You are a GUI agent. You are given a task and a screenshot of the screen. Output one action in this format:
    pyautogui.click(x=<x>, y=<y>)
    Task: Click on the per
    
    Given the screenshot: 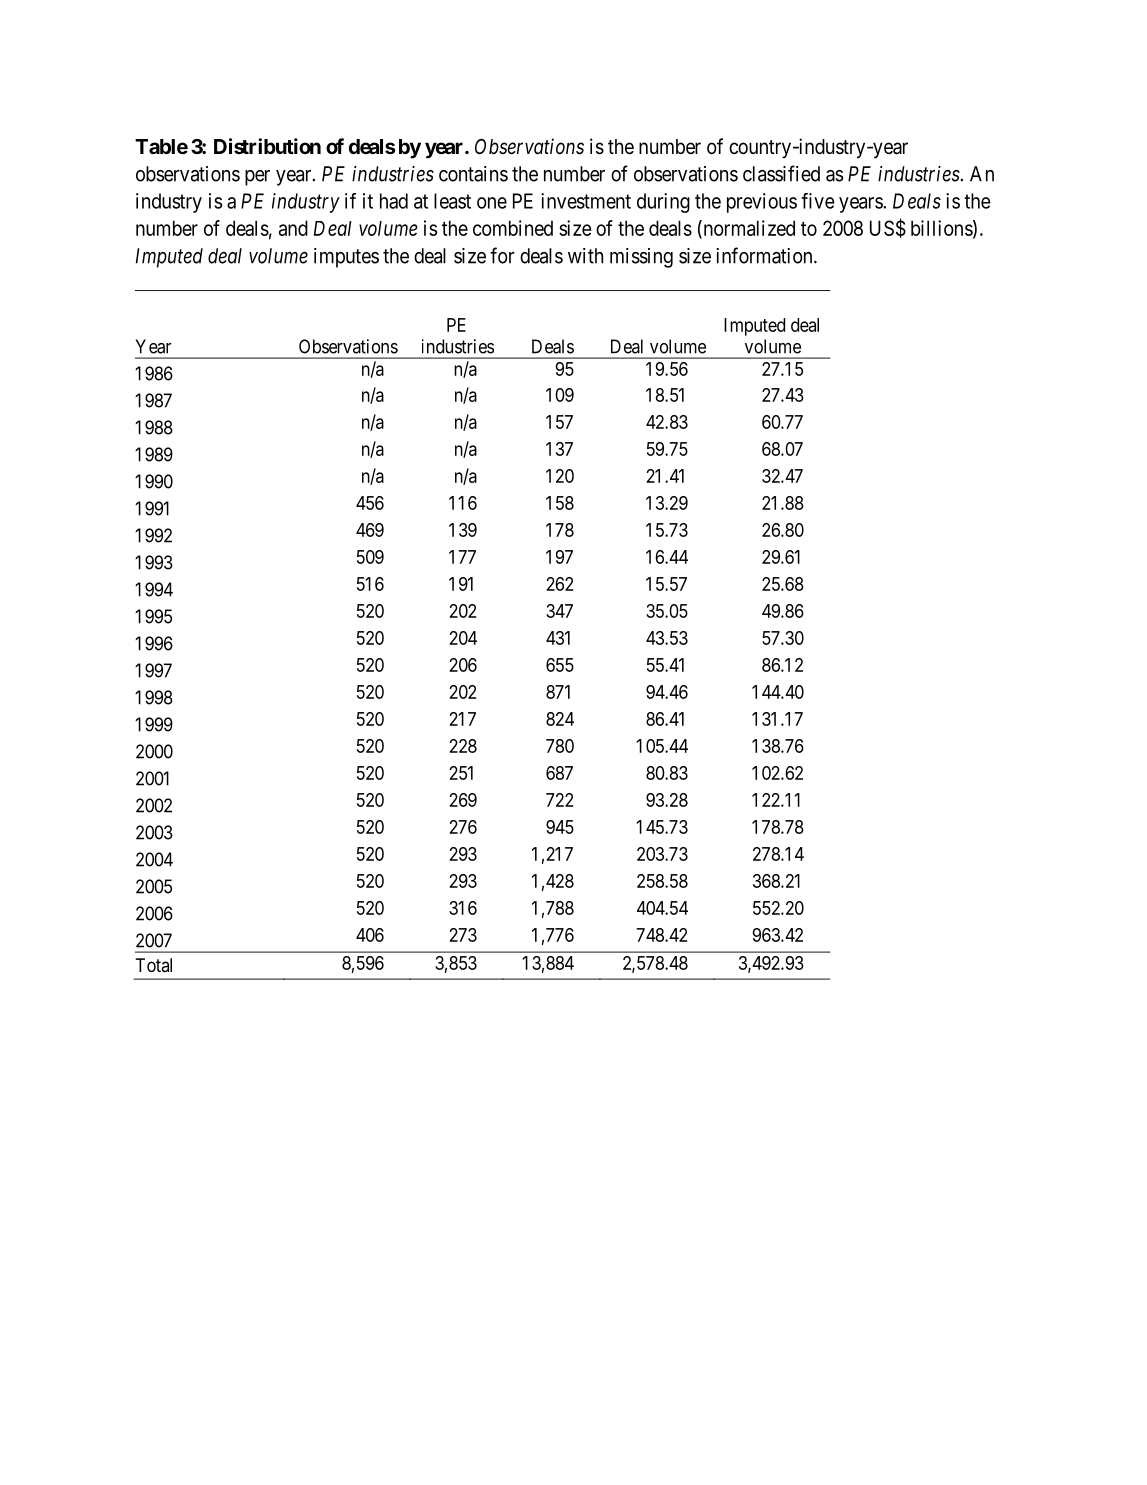 What is the action you would take?
    pyautogui.click(x=257, y=178)
